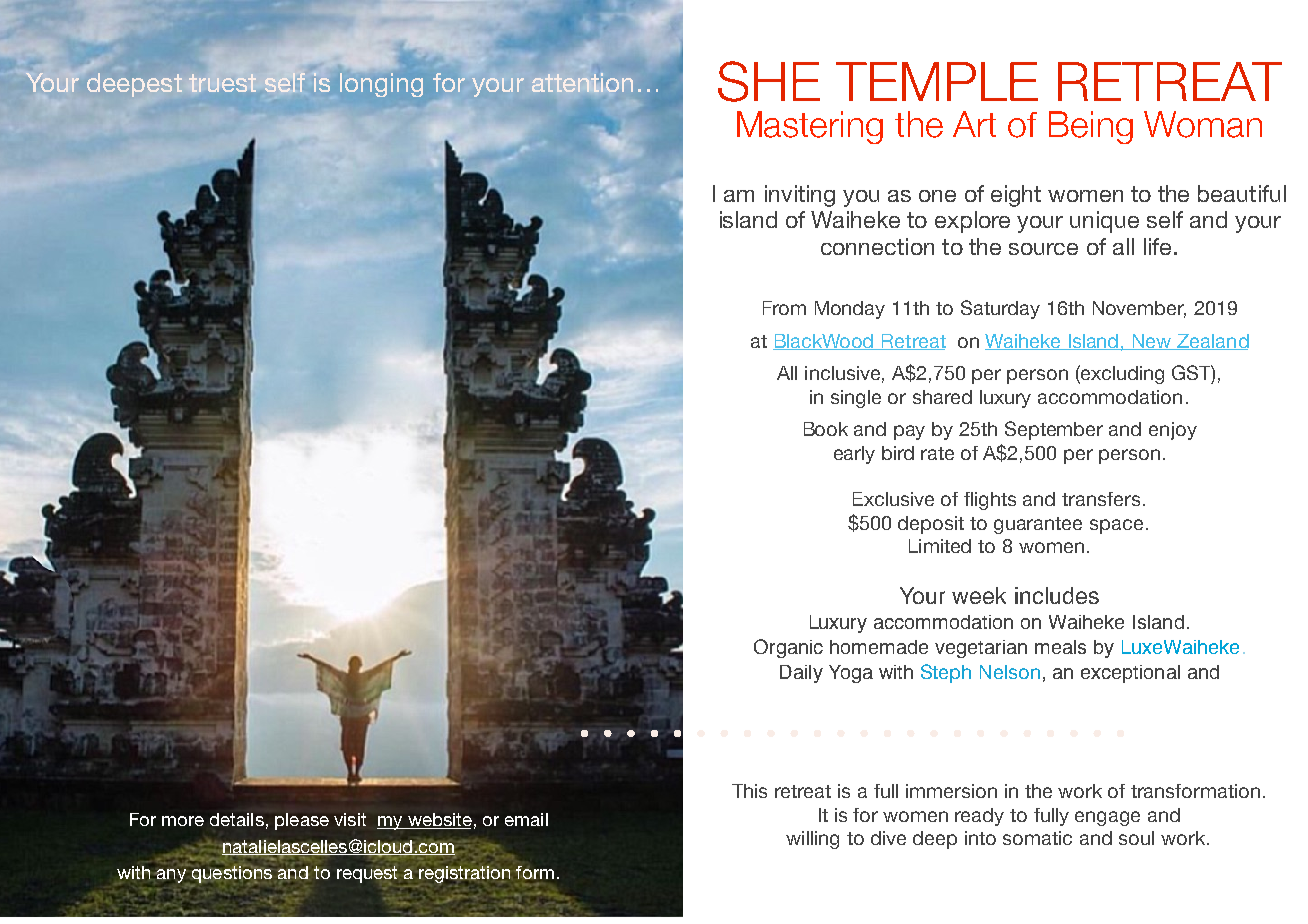 This image has width=1308, height=924. Describe the element at coordinates (1139, 309) in the image. I see `November` at that location.
